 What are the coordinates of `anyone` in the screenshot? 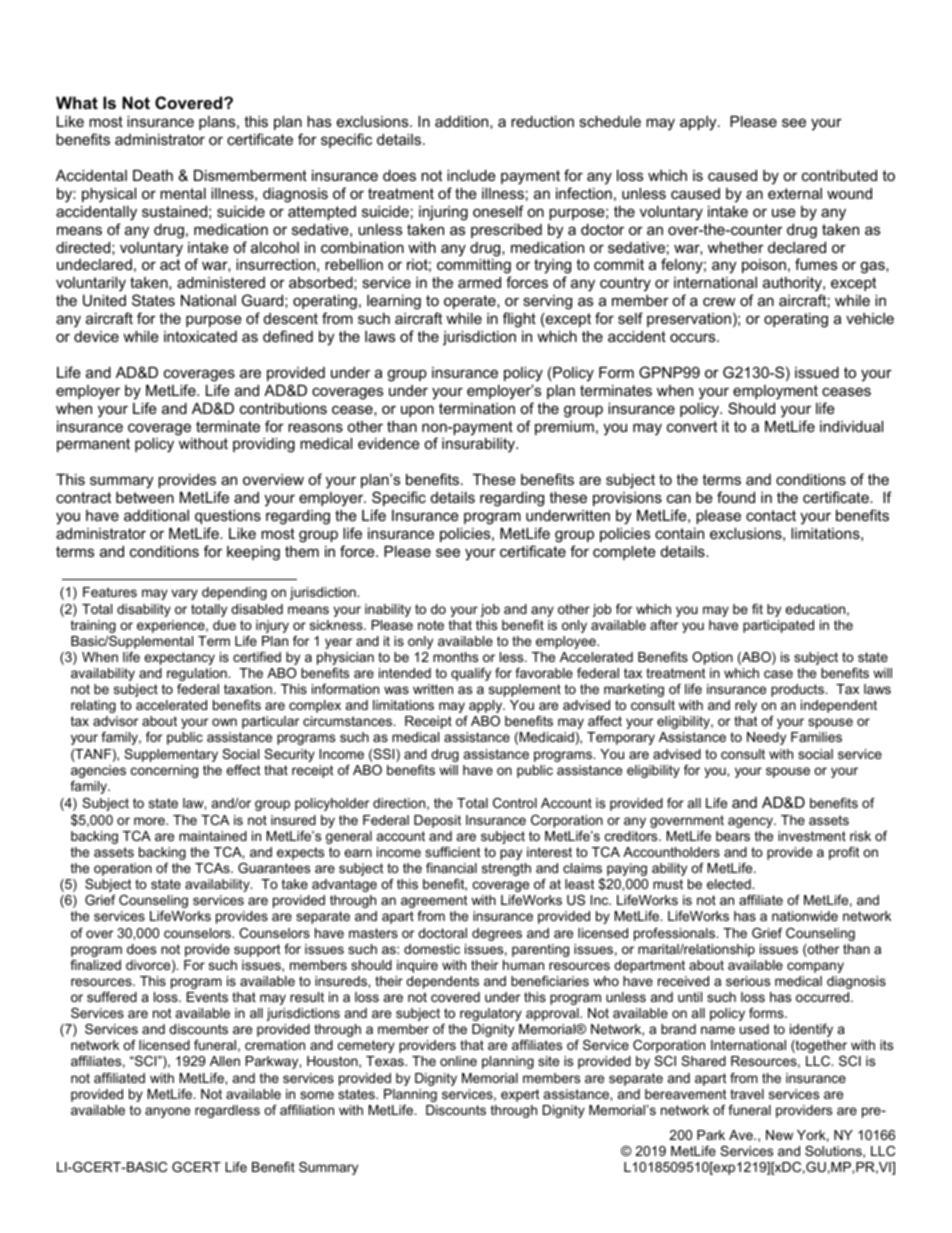 It's located at (167, 1112).
